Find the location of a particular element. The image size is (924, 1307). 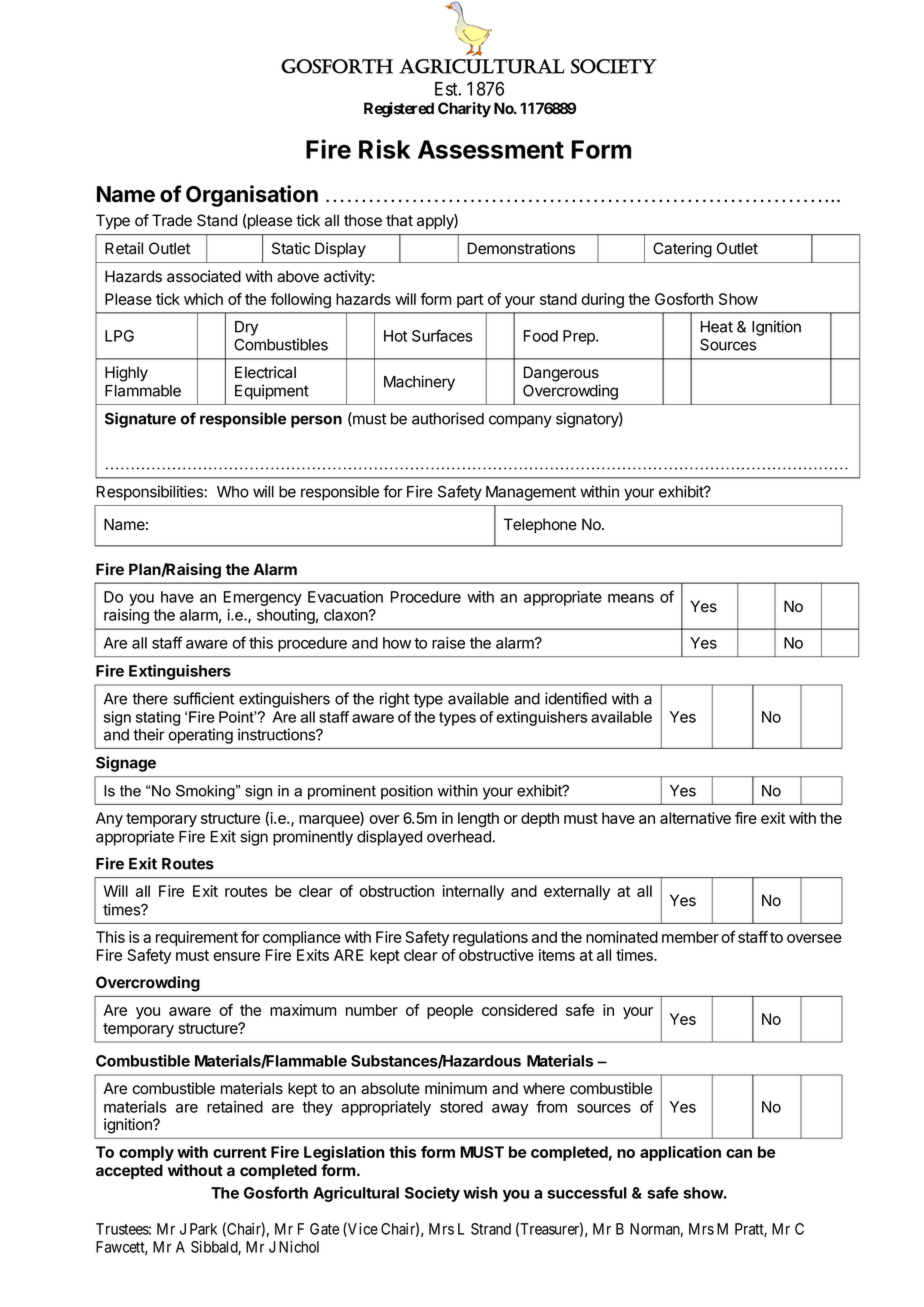

Organisation is located at coordinates (252, 196).
